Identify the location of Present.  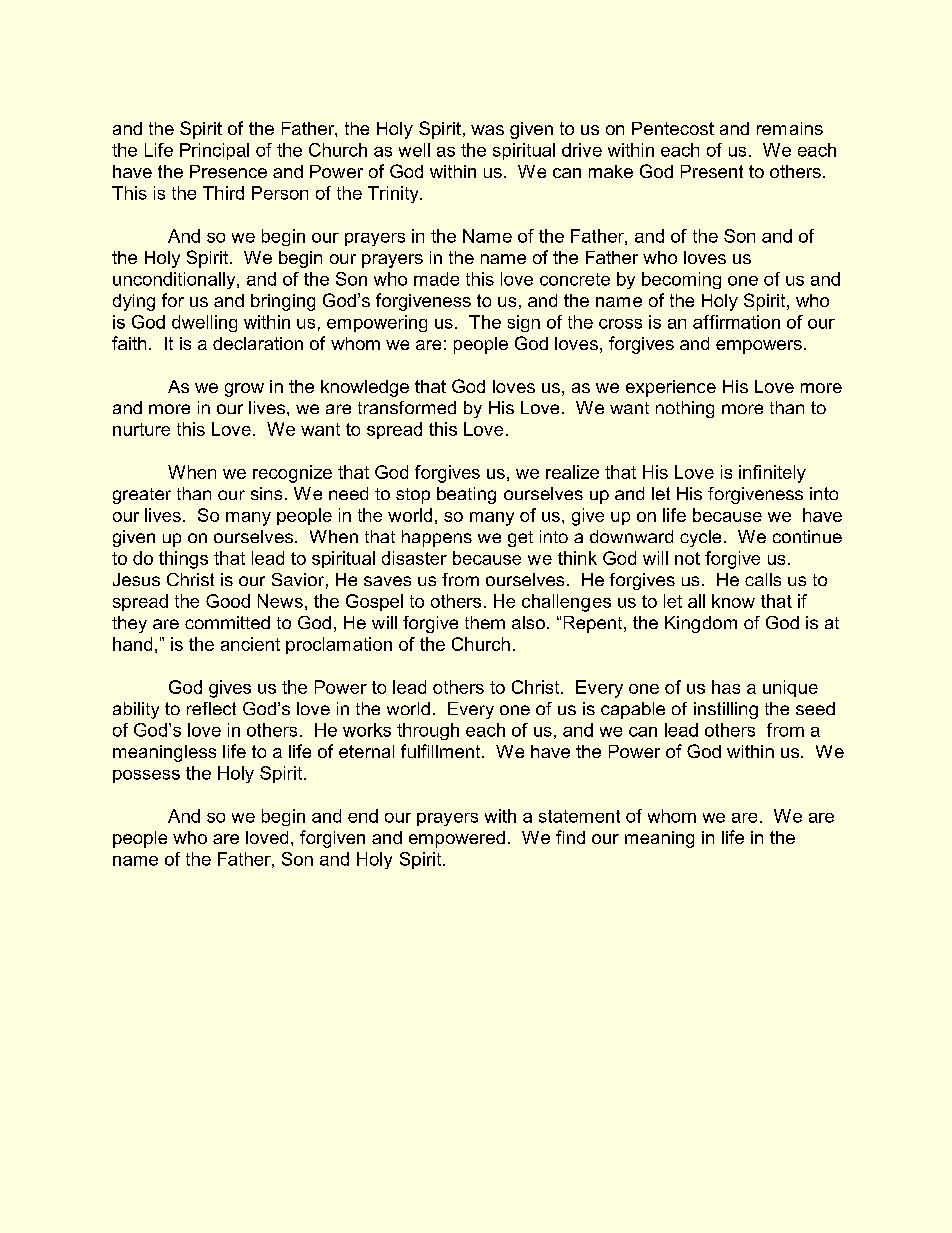
(712, 171).
